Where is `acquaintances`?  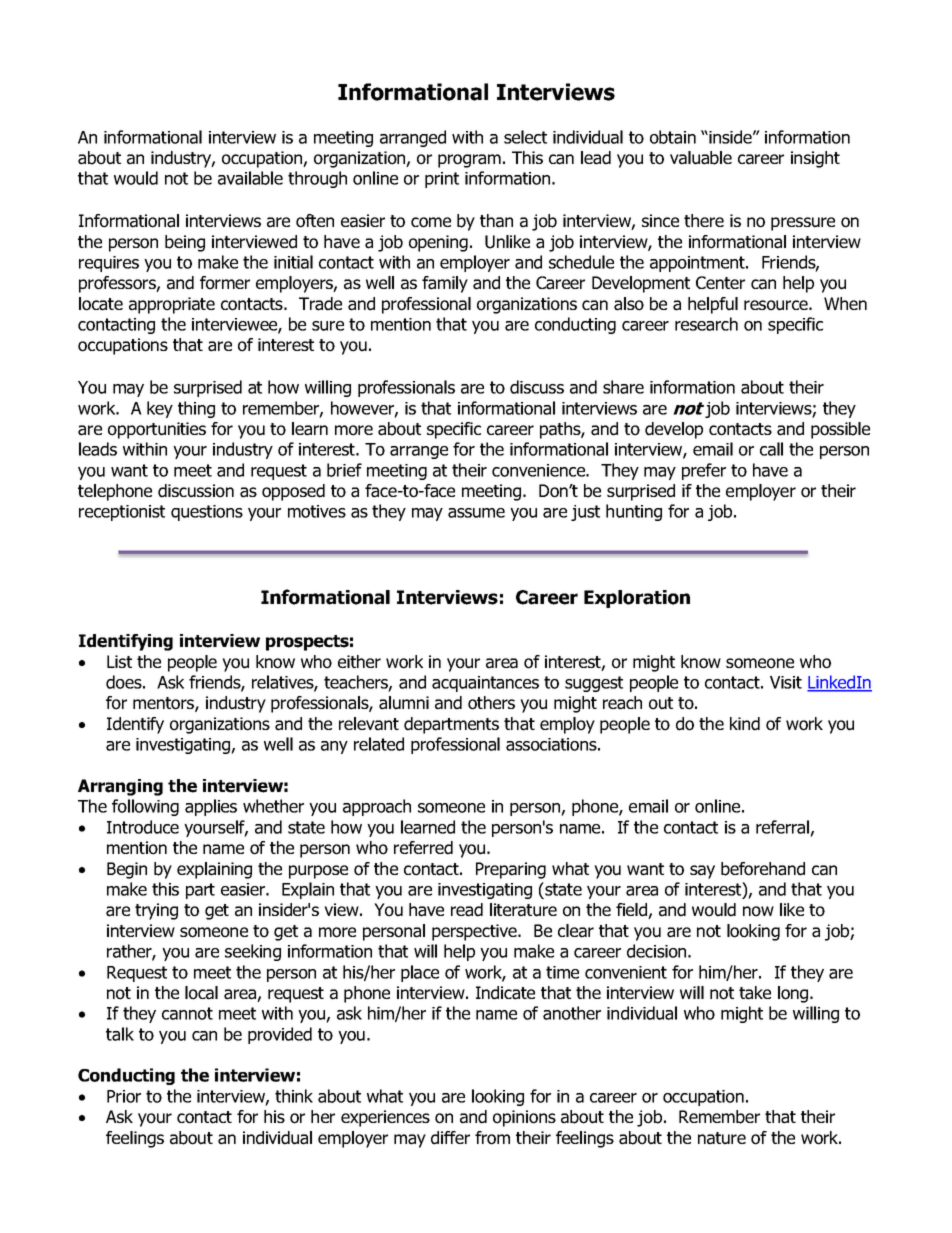
acquaintances is located at coordinates (485, 684).
